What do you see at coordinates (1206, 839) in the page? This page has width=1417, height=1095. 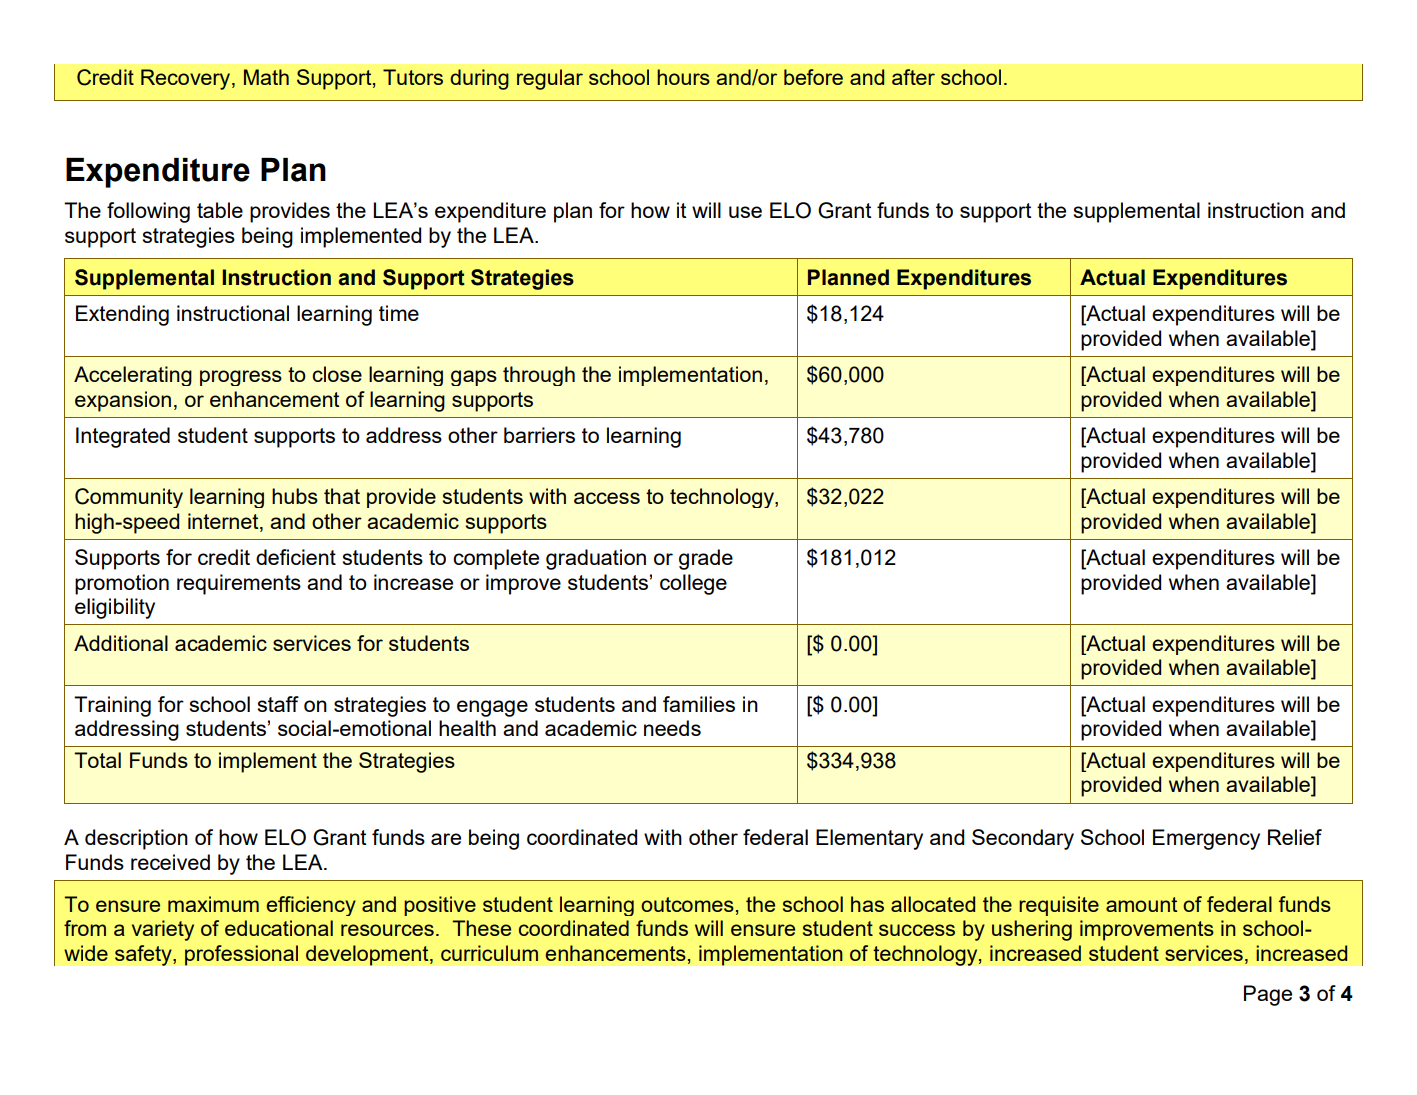 I see `Emergency` at bounding box center [1206, 839].
